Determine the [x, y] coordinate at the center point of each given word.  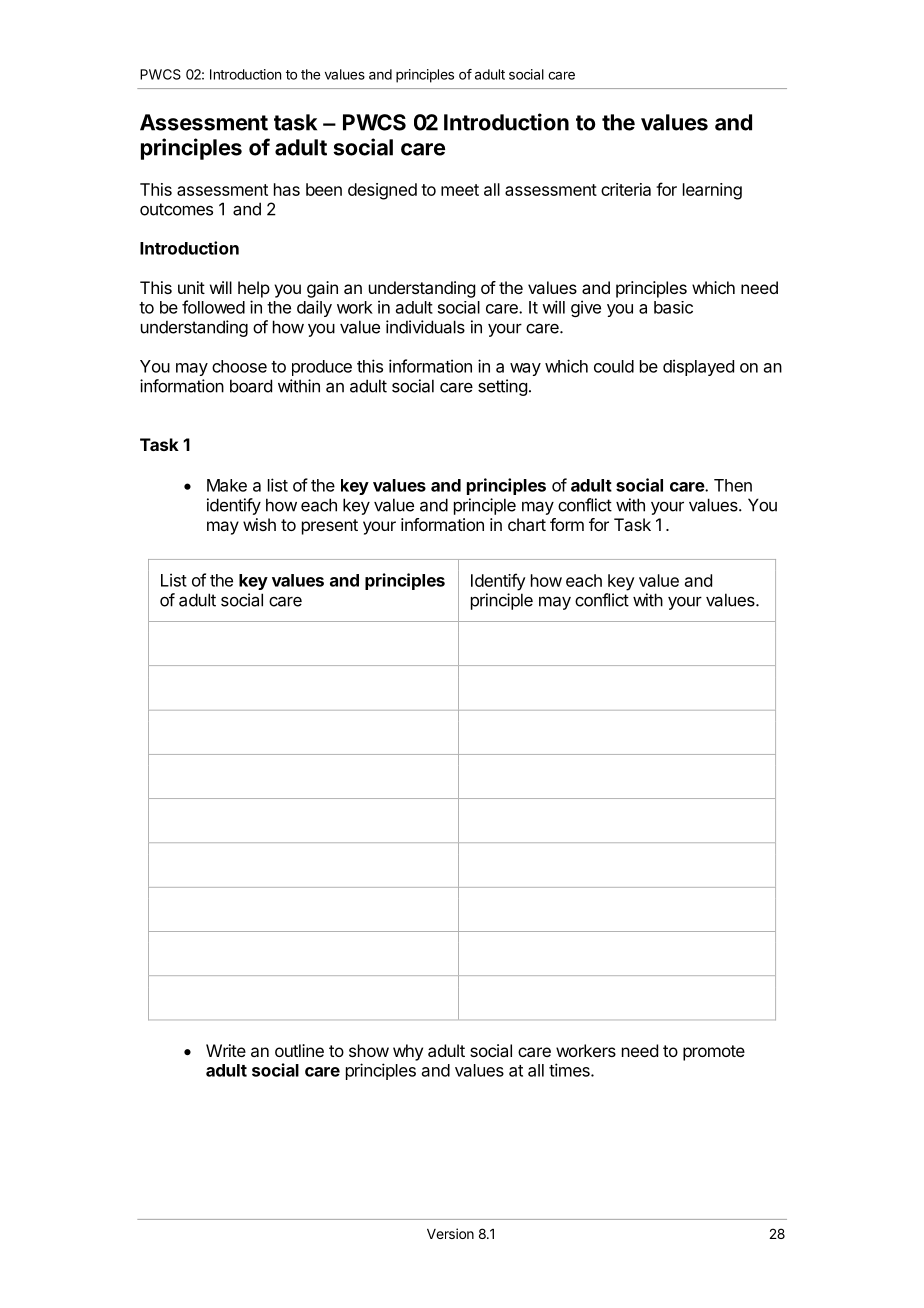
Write [226, 1050]
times [570, 1070]
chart [527, 524]
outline [299, 1050]
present [330, 527]
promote [714, 1053]
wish [259, 524]
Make [227, 485]
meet [460, 190]
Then [733, 485]
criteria [626, 189]
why [408, 1052]
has [287, 189]
